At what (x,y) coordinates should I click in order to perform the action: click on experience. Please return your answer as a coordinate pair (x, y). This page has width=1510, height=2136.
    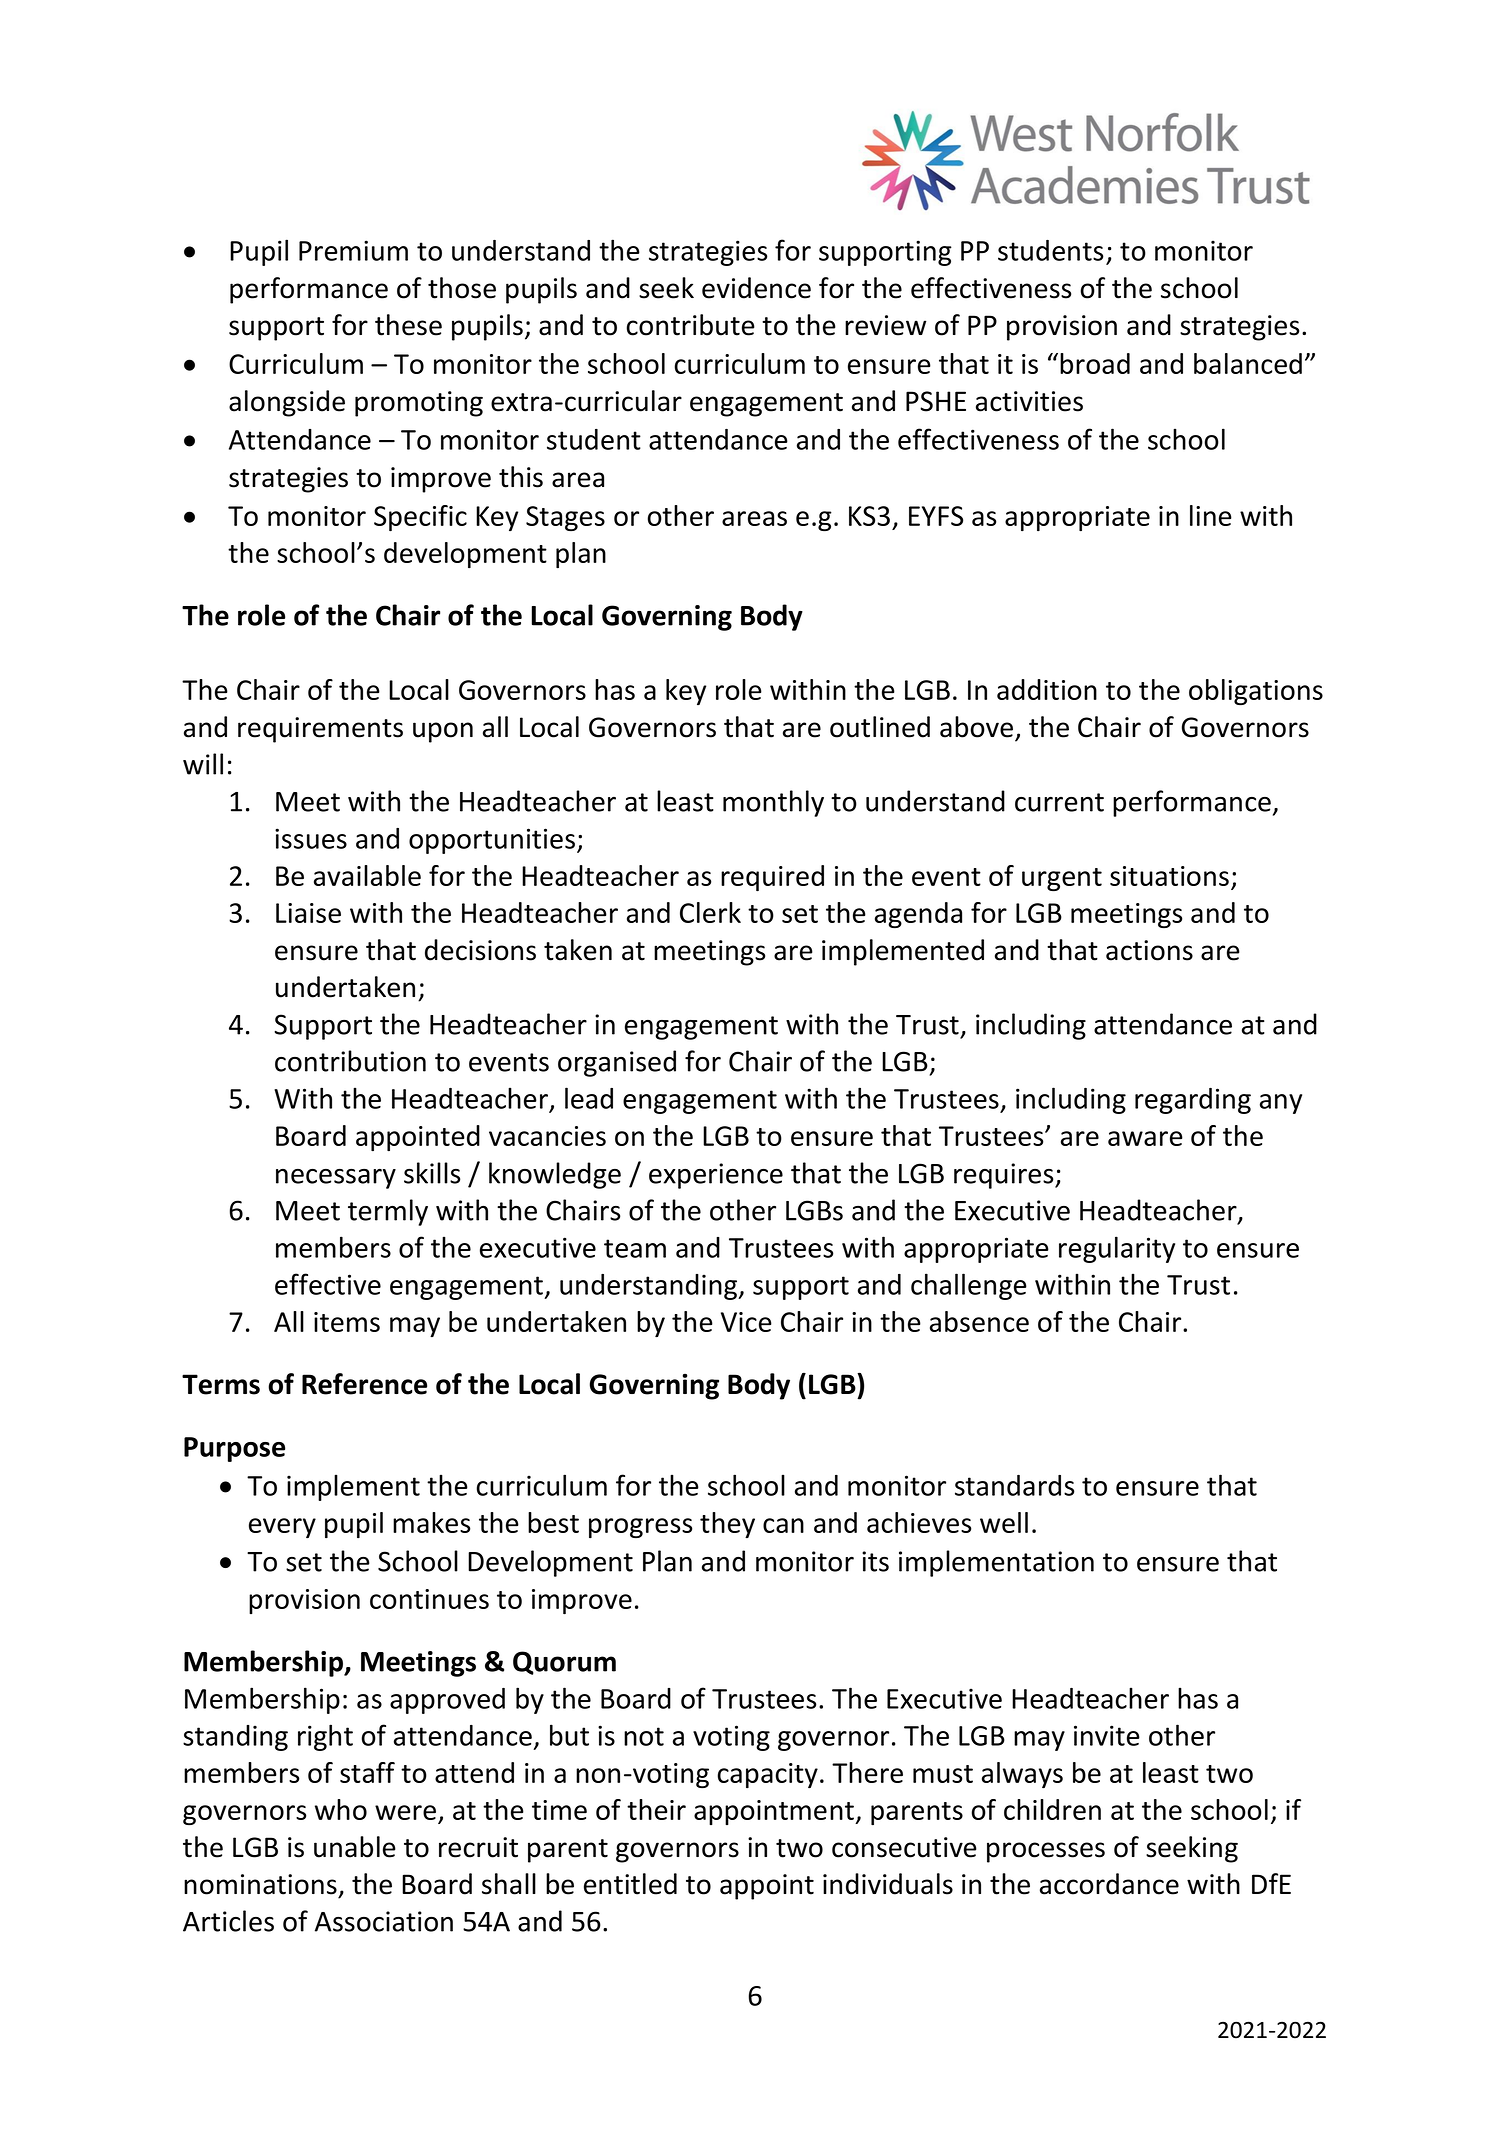
    Looking at the image, I should click on (716, 1176).
